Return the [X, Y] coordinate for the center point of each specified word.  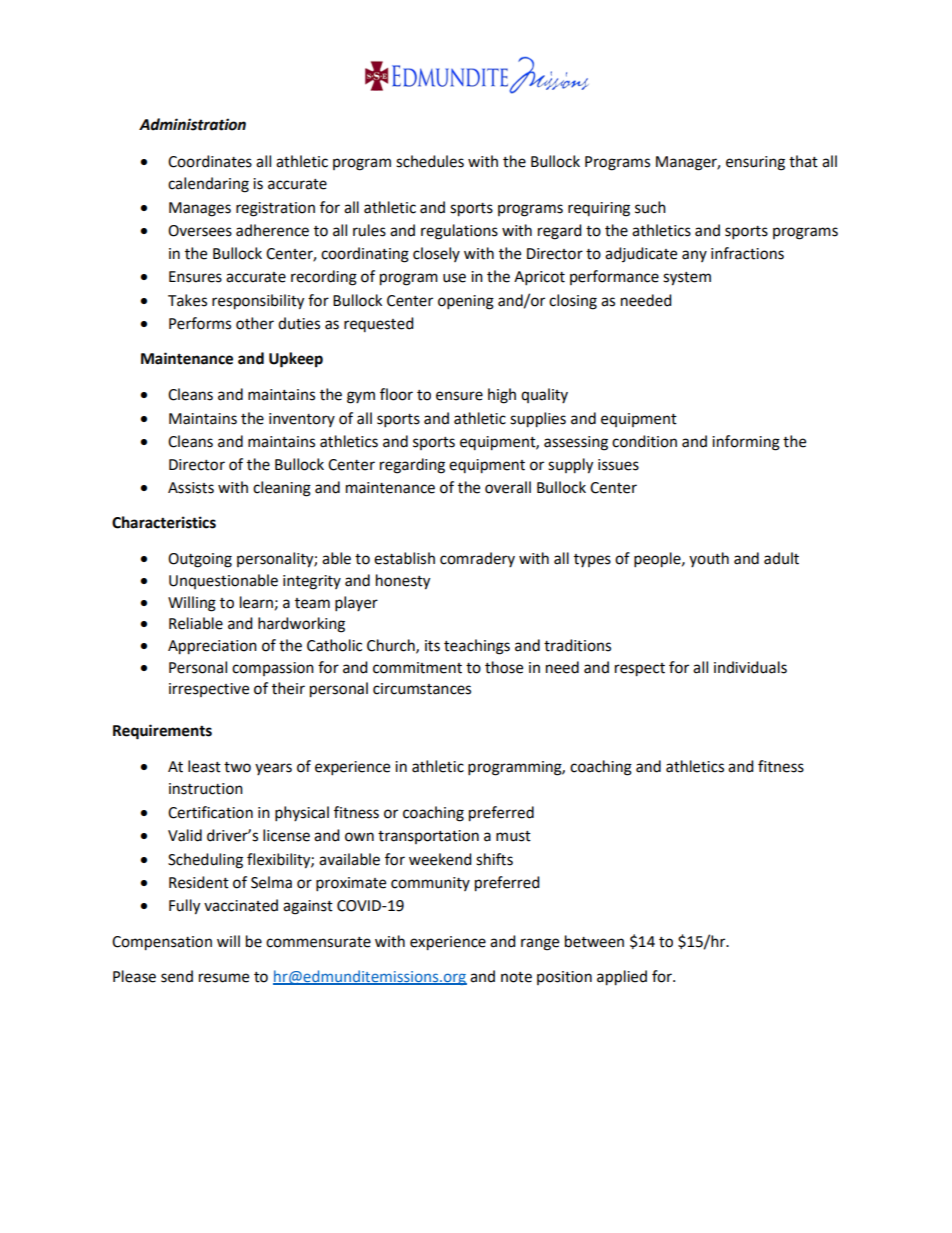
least [204, 766]
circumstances [422, 689]
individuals [750, 667]
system [687, 279]
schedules [430, 161]
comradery [477, 559]
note [516, 977]
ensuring [755, 163]
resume [224, 978]
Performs [200, 323]
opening [466, 302]
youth [709, 559]
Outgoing [200, 560]
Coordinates [210, 161]
